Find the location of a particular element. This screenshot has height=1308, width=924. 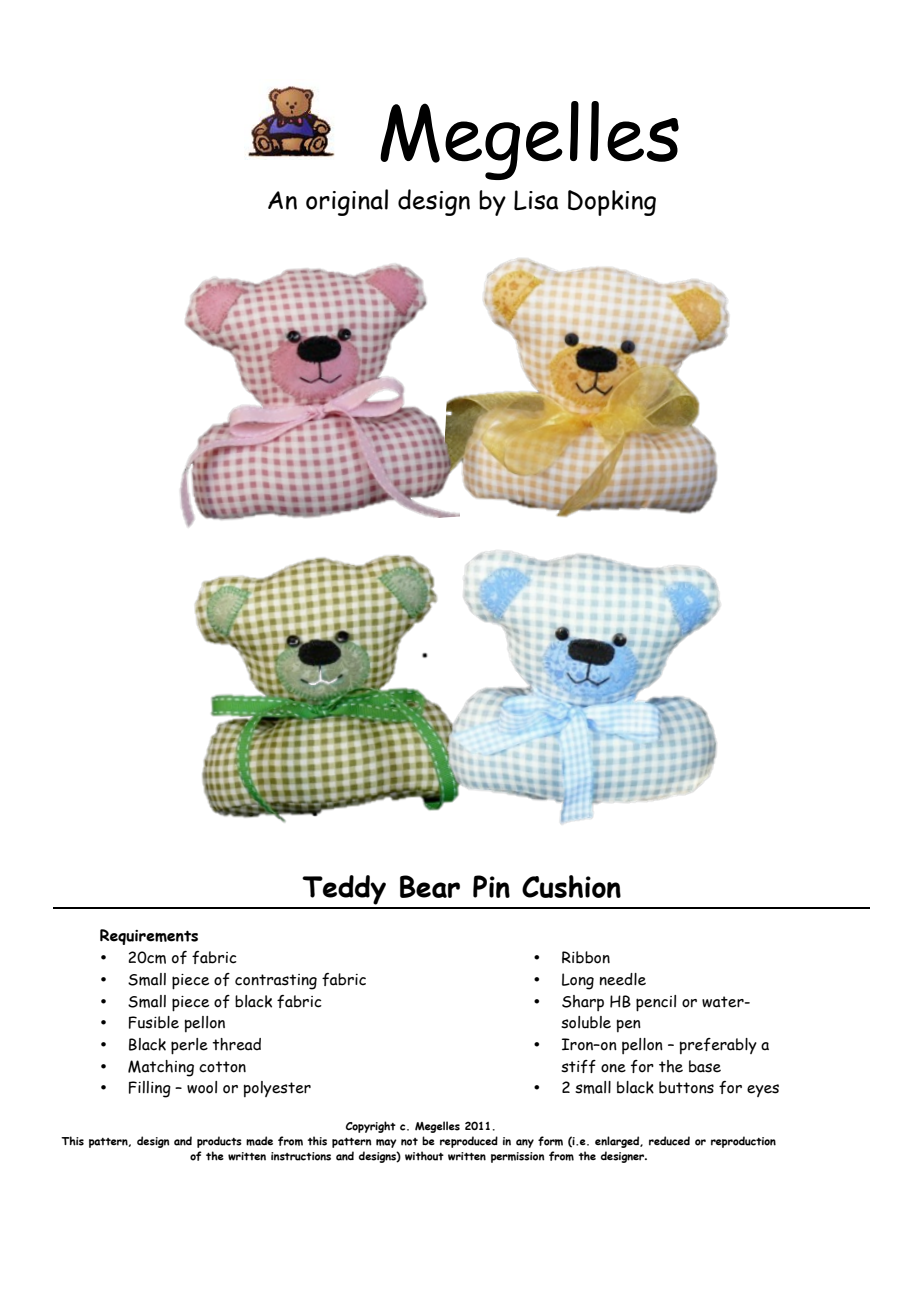

Teddy is located at coordinates (345, 891).
